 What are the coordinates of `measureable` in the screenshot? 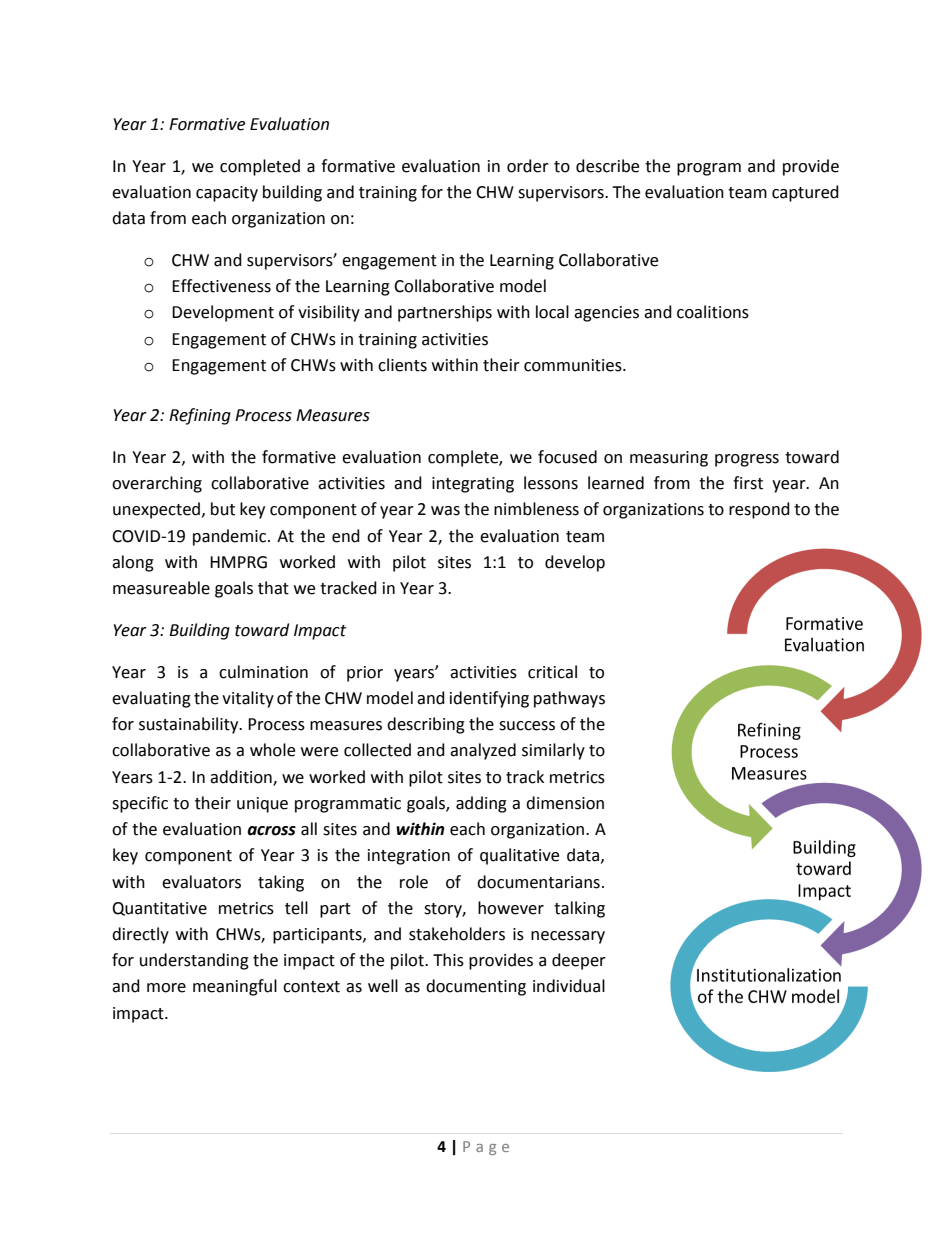 It's located at (161, 588).
